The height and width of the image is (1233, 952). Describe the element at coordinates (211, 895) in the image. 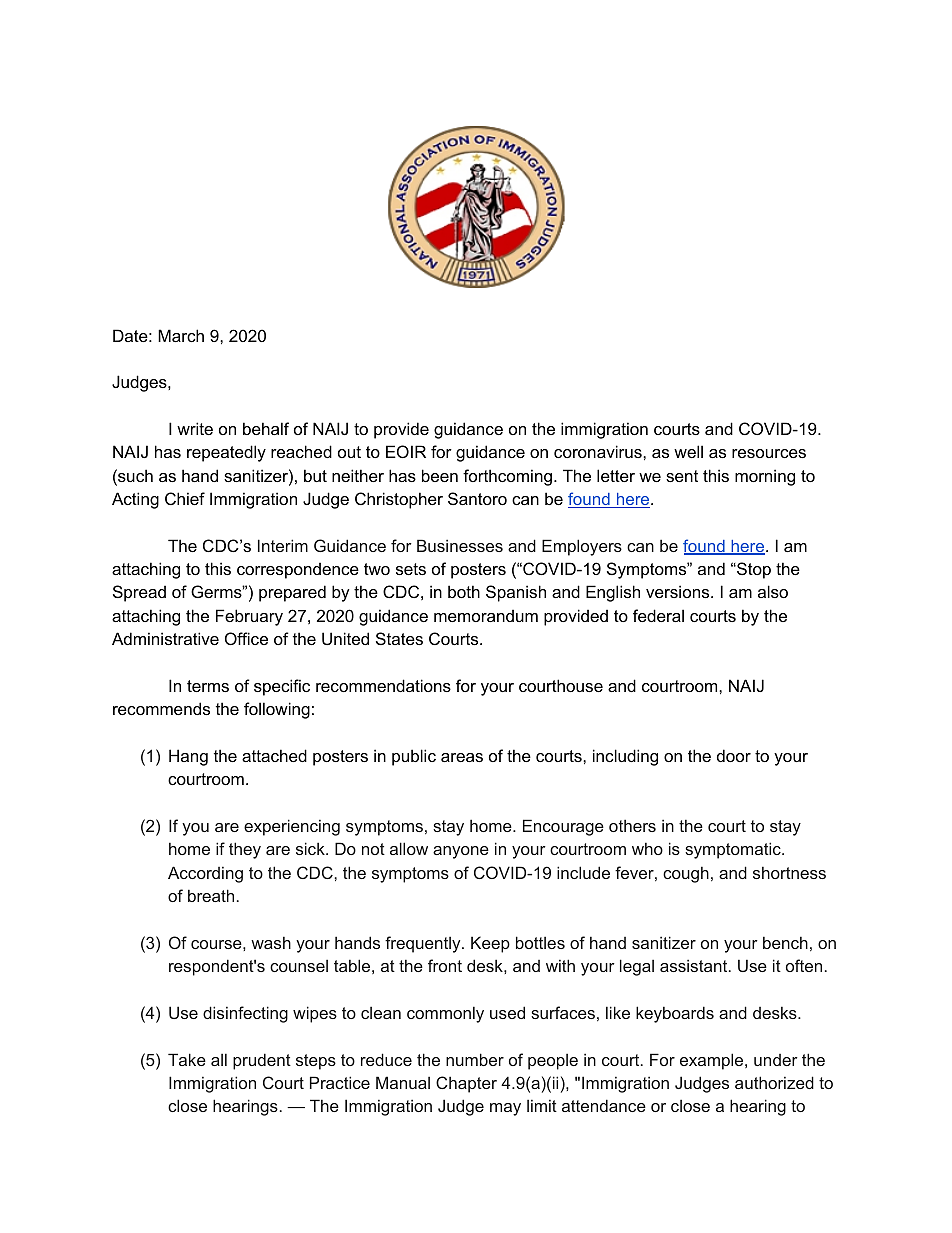

I see `breath` at that location.
